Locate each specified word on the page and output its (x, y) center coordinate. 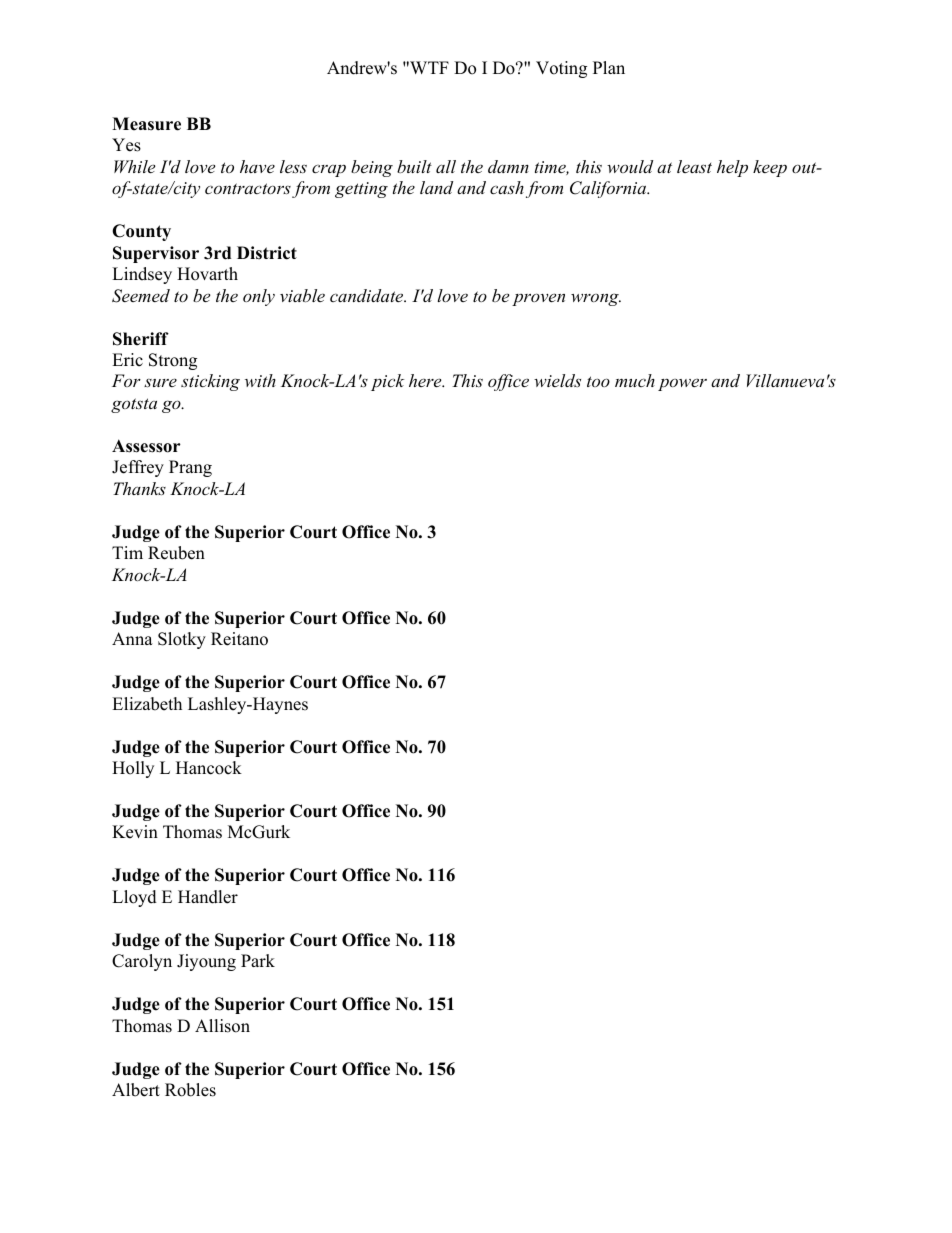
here (426, 380)
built (414, 166)
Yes (126, 145)
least (694, 166)
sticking (210, 382)
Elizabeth (147, 704)
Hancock (209, 768)
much (635, 380)
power (682, 384)
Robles (190, 1090)
